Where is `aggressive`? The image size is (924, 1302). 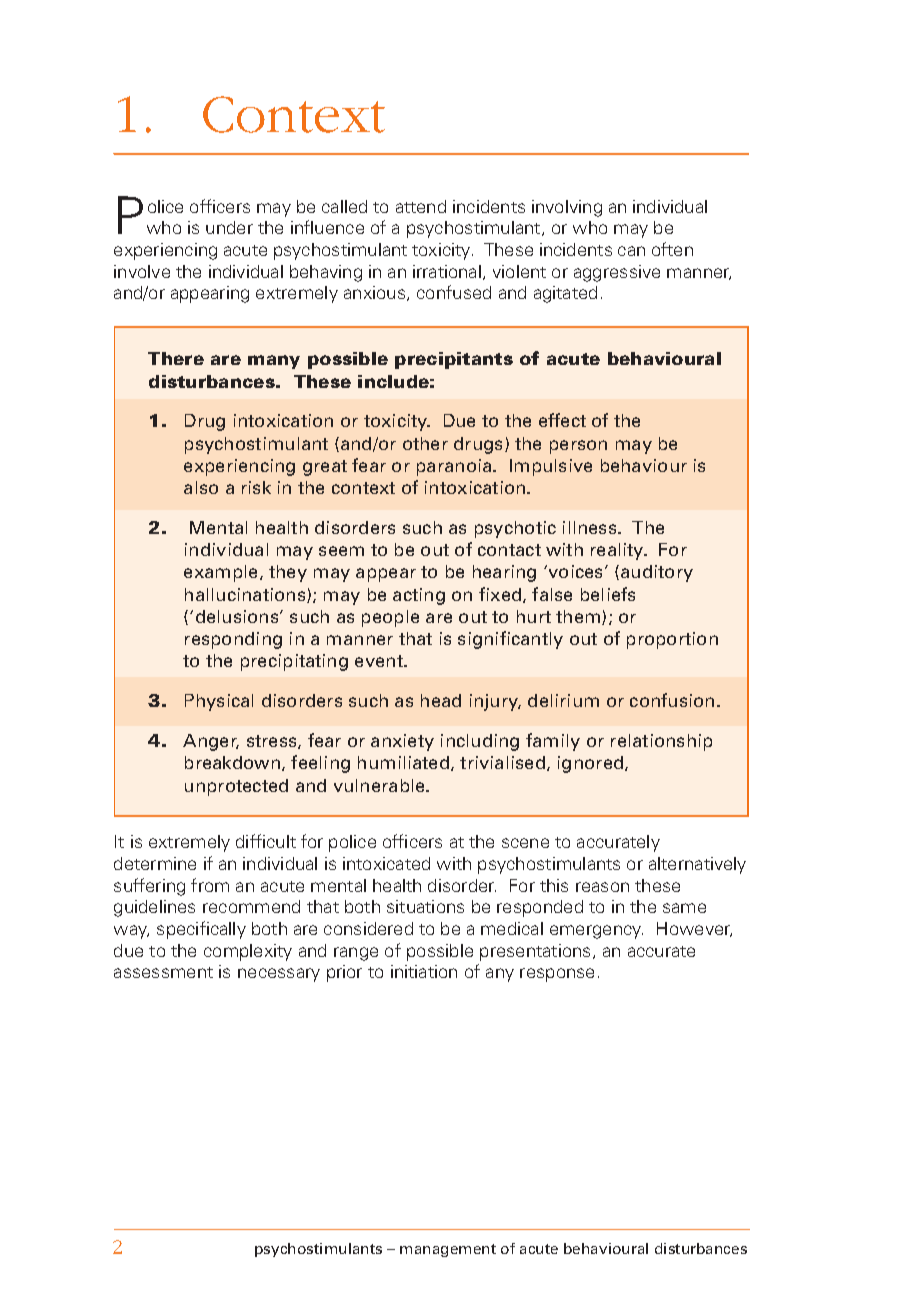
aggressive is located at coordinates (617, 273).
